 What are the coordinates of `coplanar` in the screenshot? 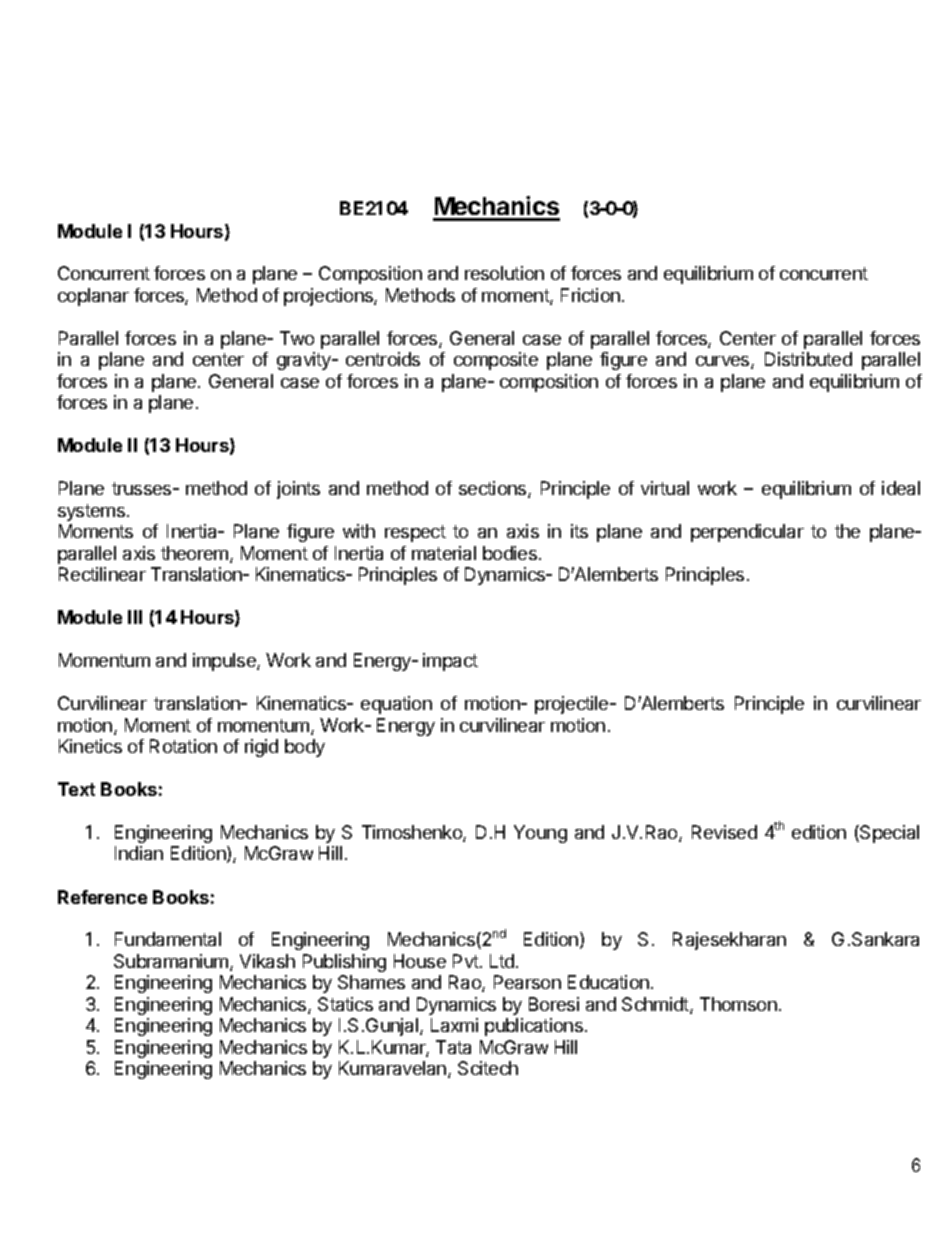 It's located at (93, 297).
